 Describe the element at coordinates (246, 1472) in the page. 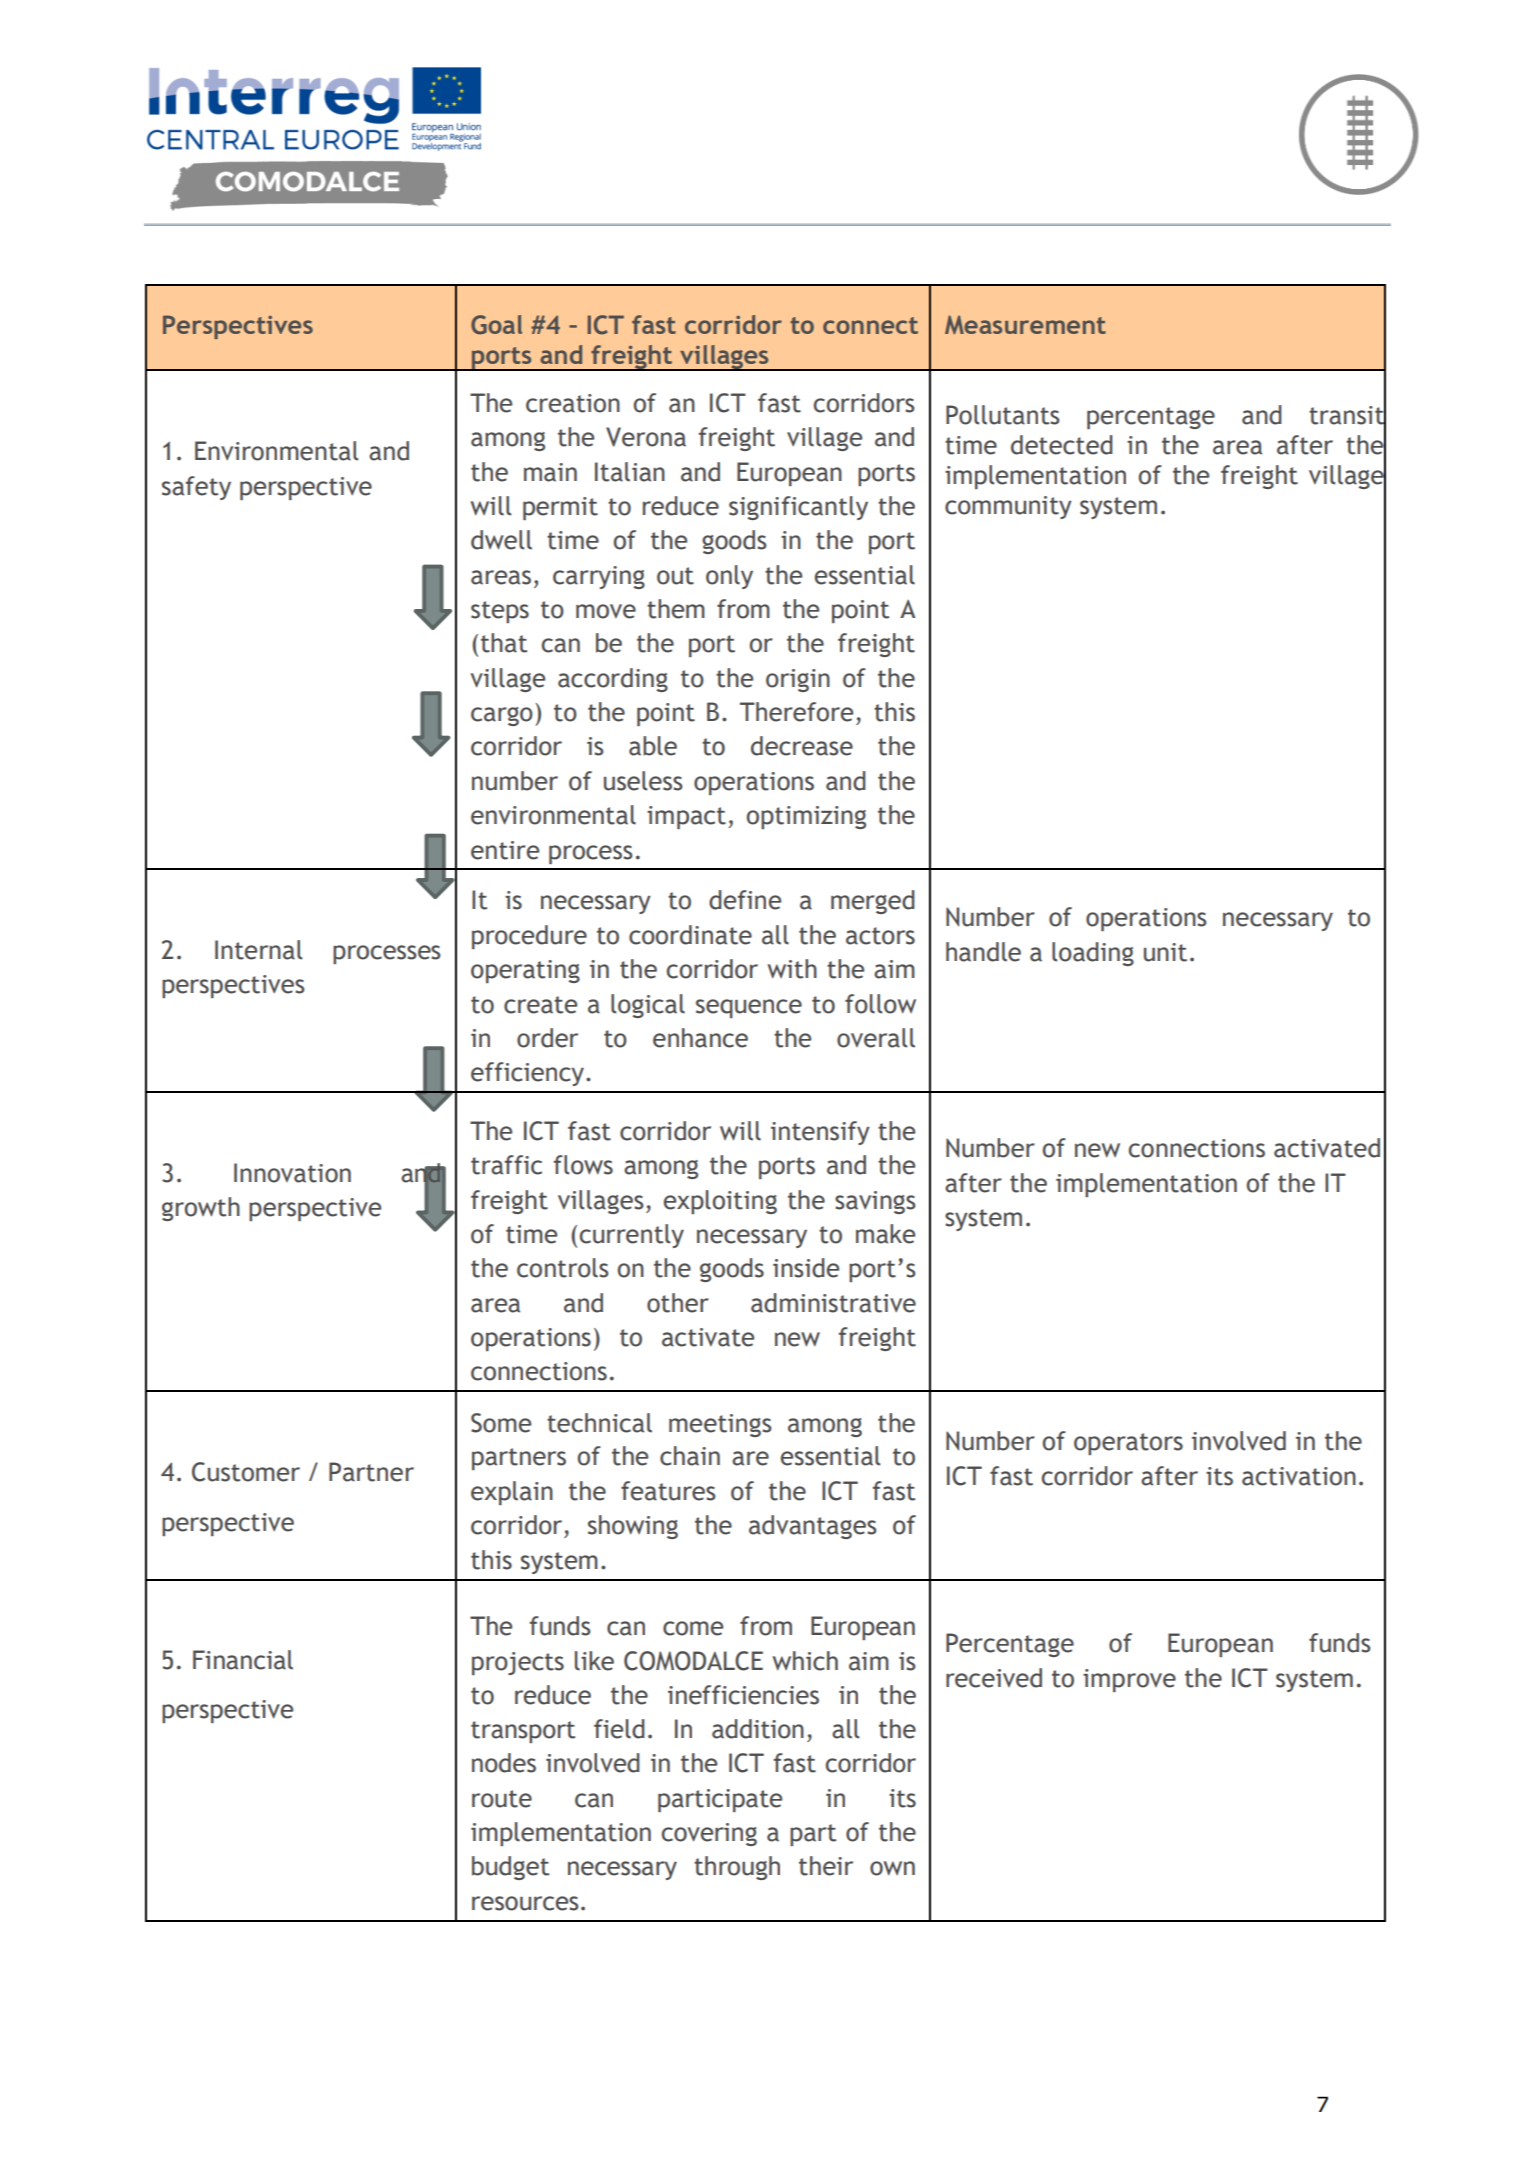

I see `Customer` at that location.
